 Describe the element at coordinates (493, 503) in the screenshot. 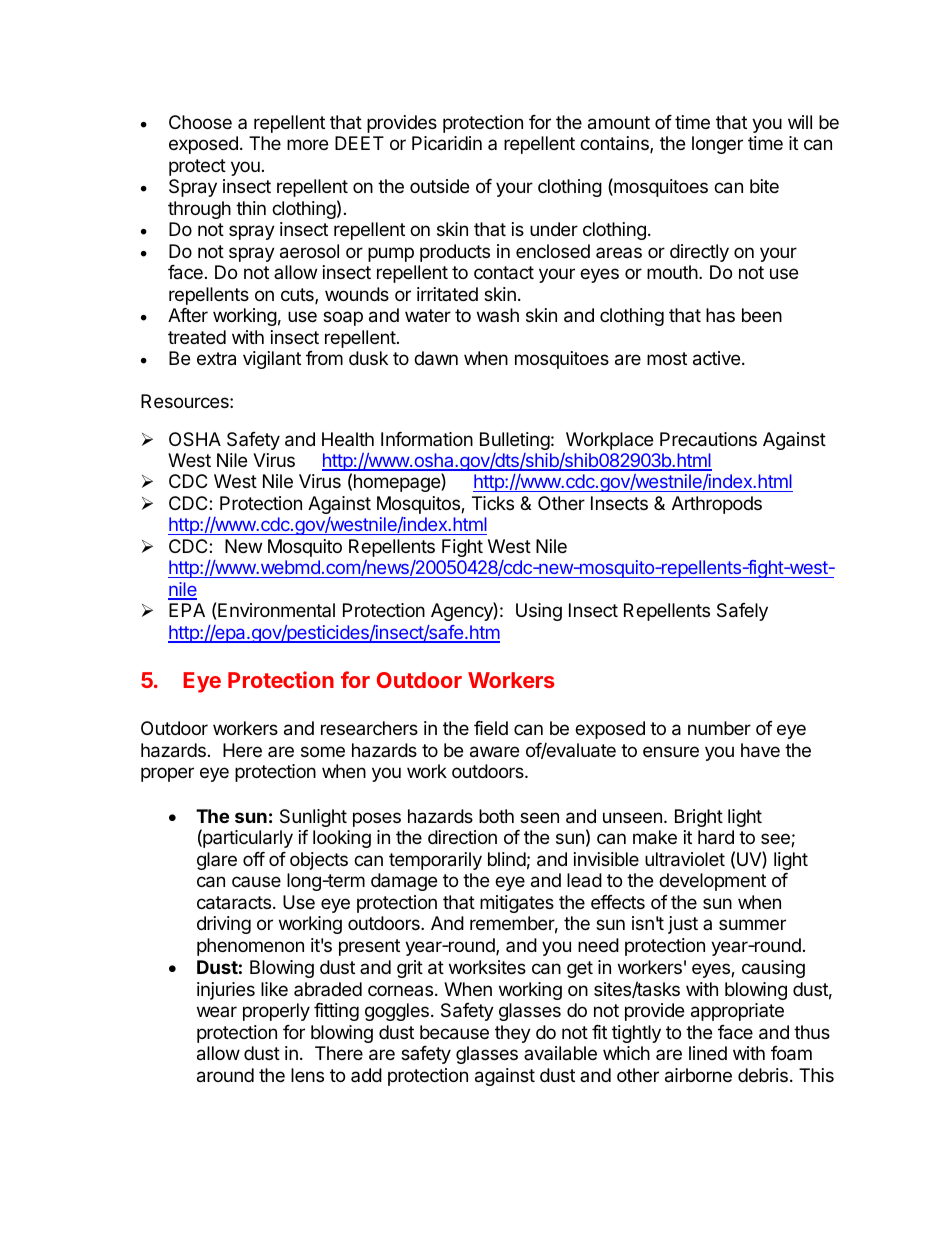

I see `Ticks` at that location.
